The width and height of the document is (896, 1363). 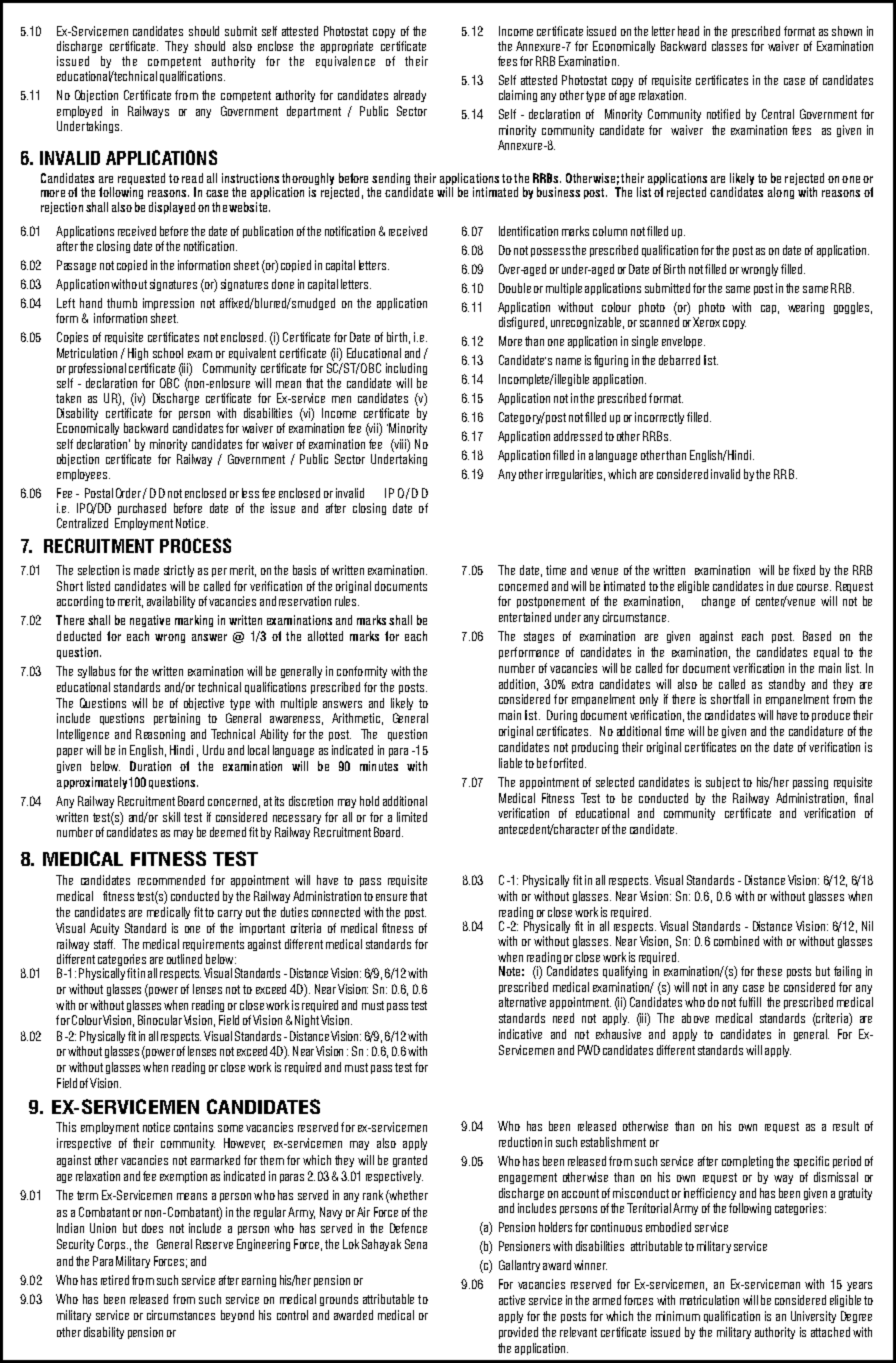 I want to click on standby, so click(x=787, y=685).
